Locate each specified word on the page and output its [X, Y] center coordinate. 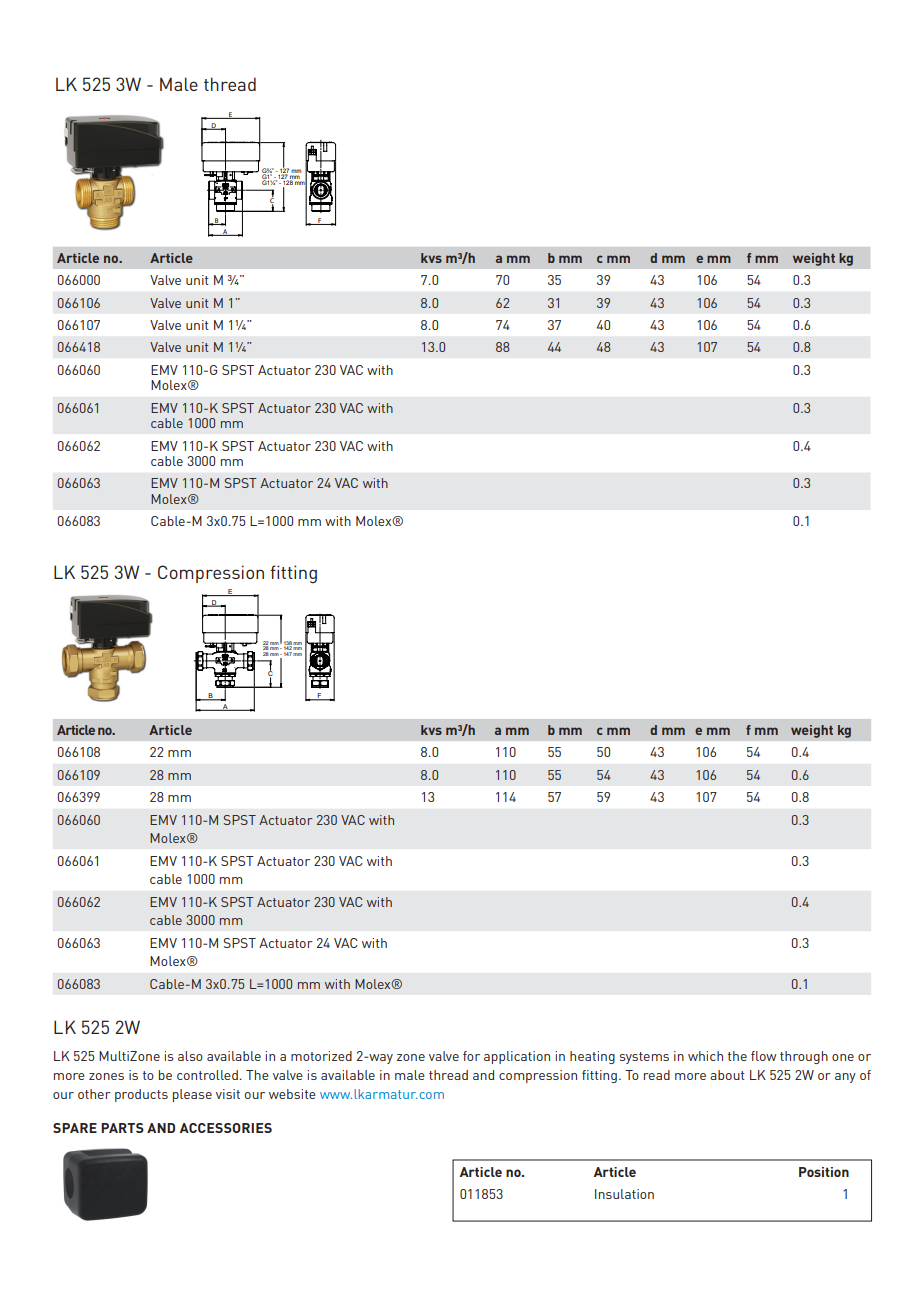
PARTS [122, 1128]
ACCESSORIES [226, 1128]
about [727, 1075]
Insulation [624, 1194]
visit [228, 1094]
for [471, 1056]
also [190, 1056]
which [705, 1056]
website [292, 1094]
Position [824, 1172]
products [141, 1095]
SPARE [75, 1128]
